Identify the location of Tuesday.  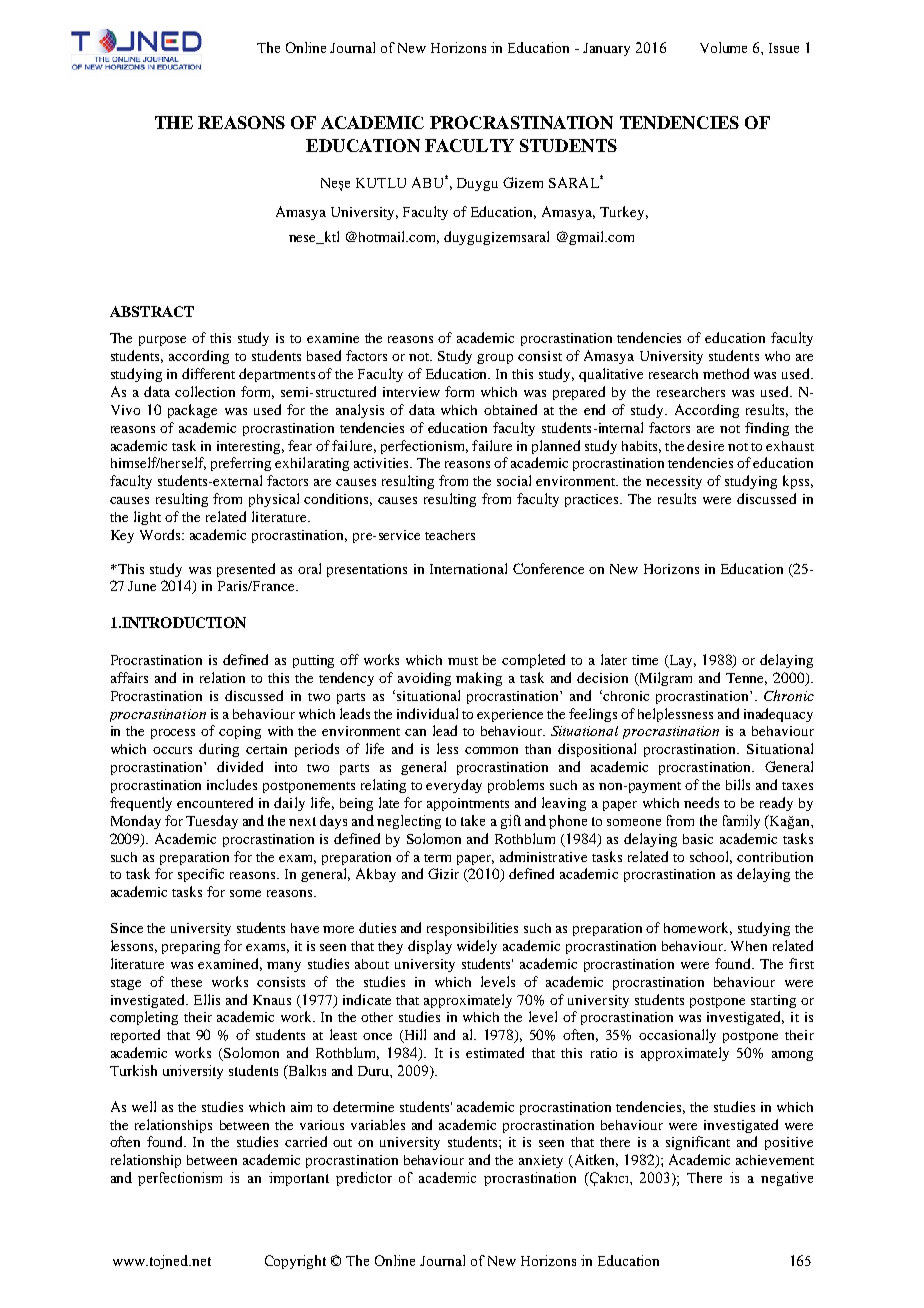
(212, 822).
